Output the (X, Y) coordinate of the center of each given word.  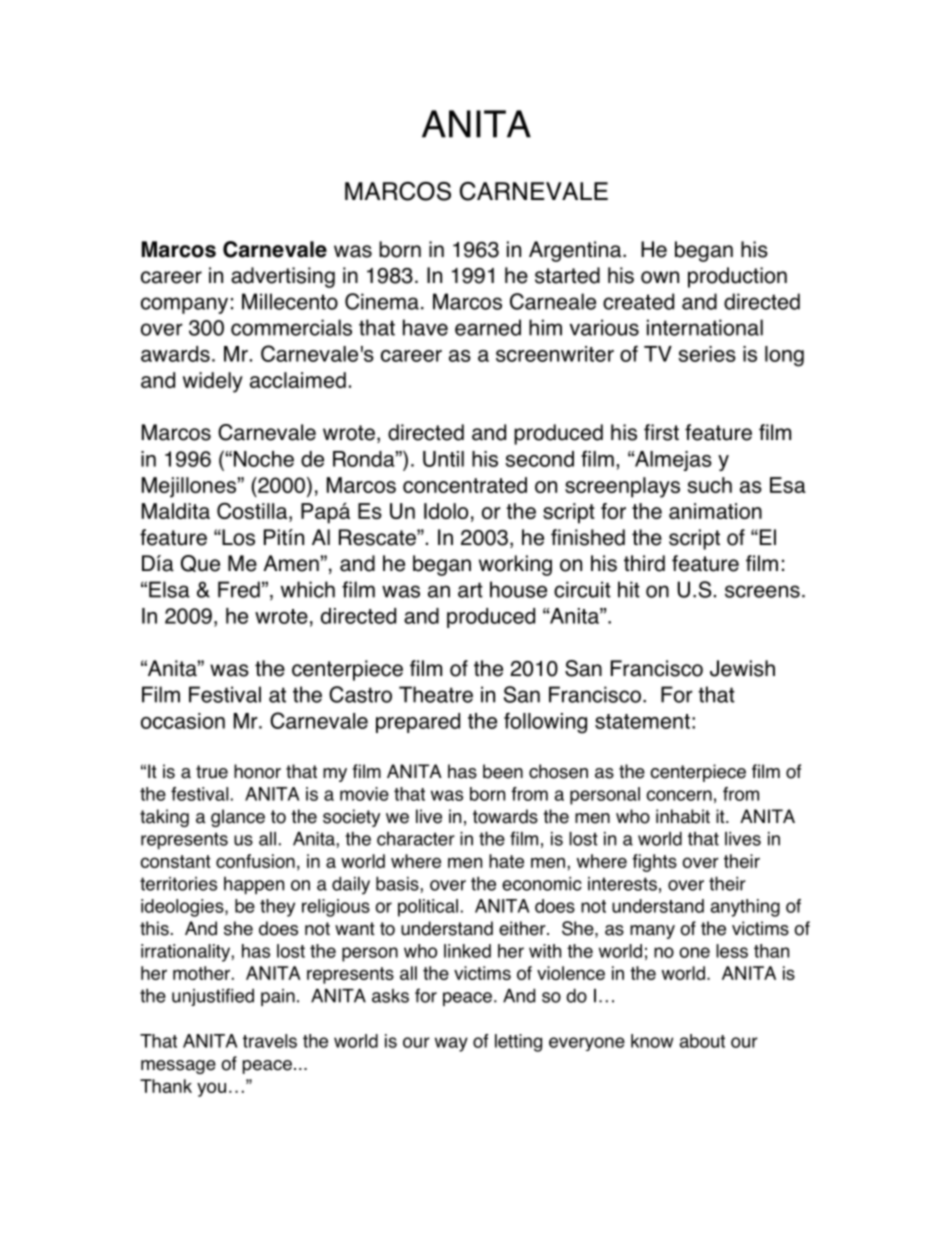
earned (488, 327)
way (451, 1044)
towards (505, 816)
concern (679, 795)
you (211, 1089)
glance (238, 818)
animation (715, 511)
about (702, 1041)
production (737, 277)
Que (200, 563)
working (515, 565)
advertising (283, 277)
